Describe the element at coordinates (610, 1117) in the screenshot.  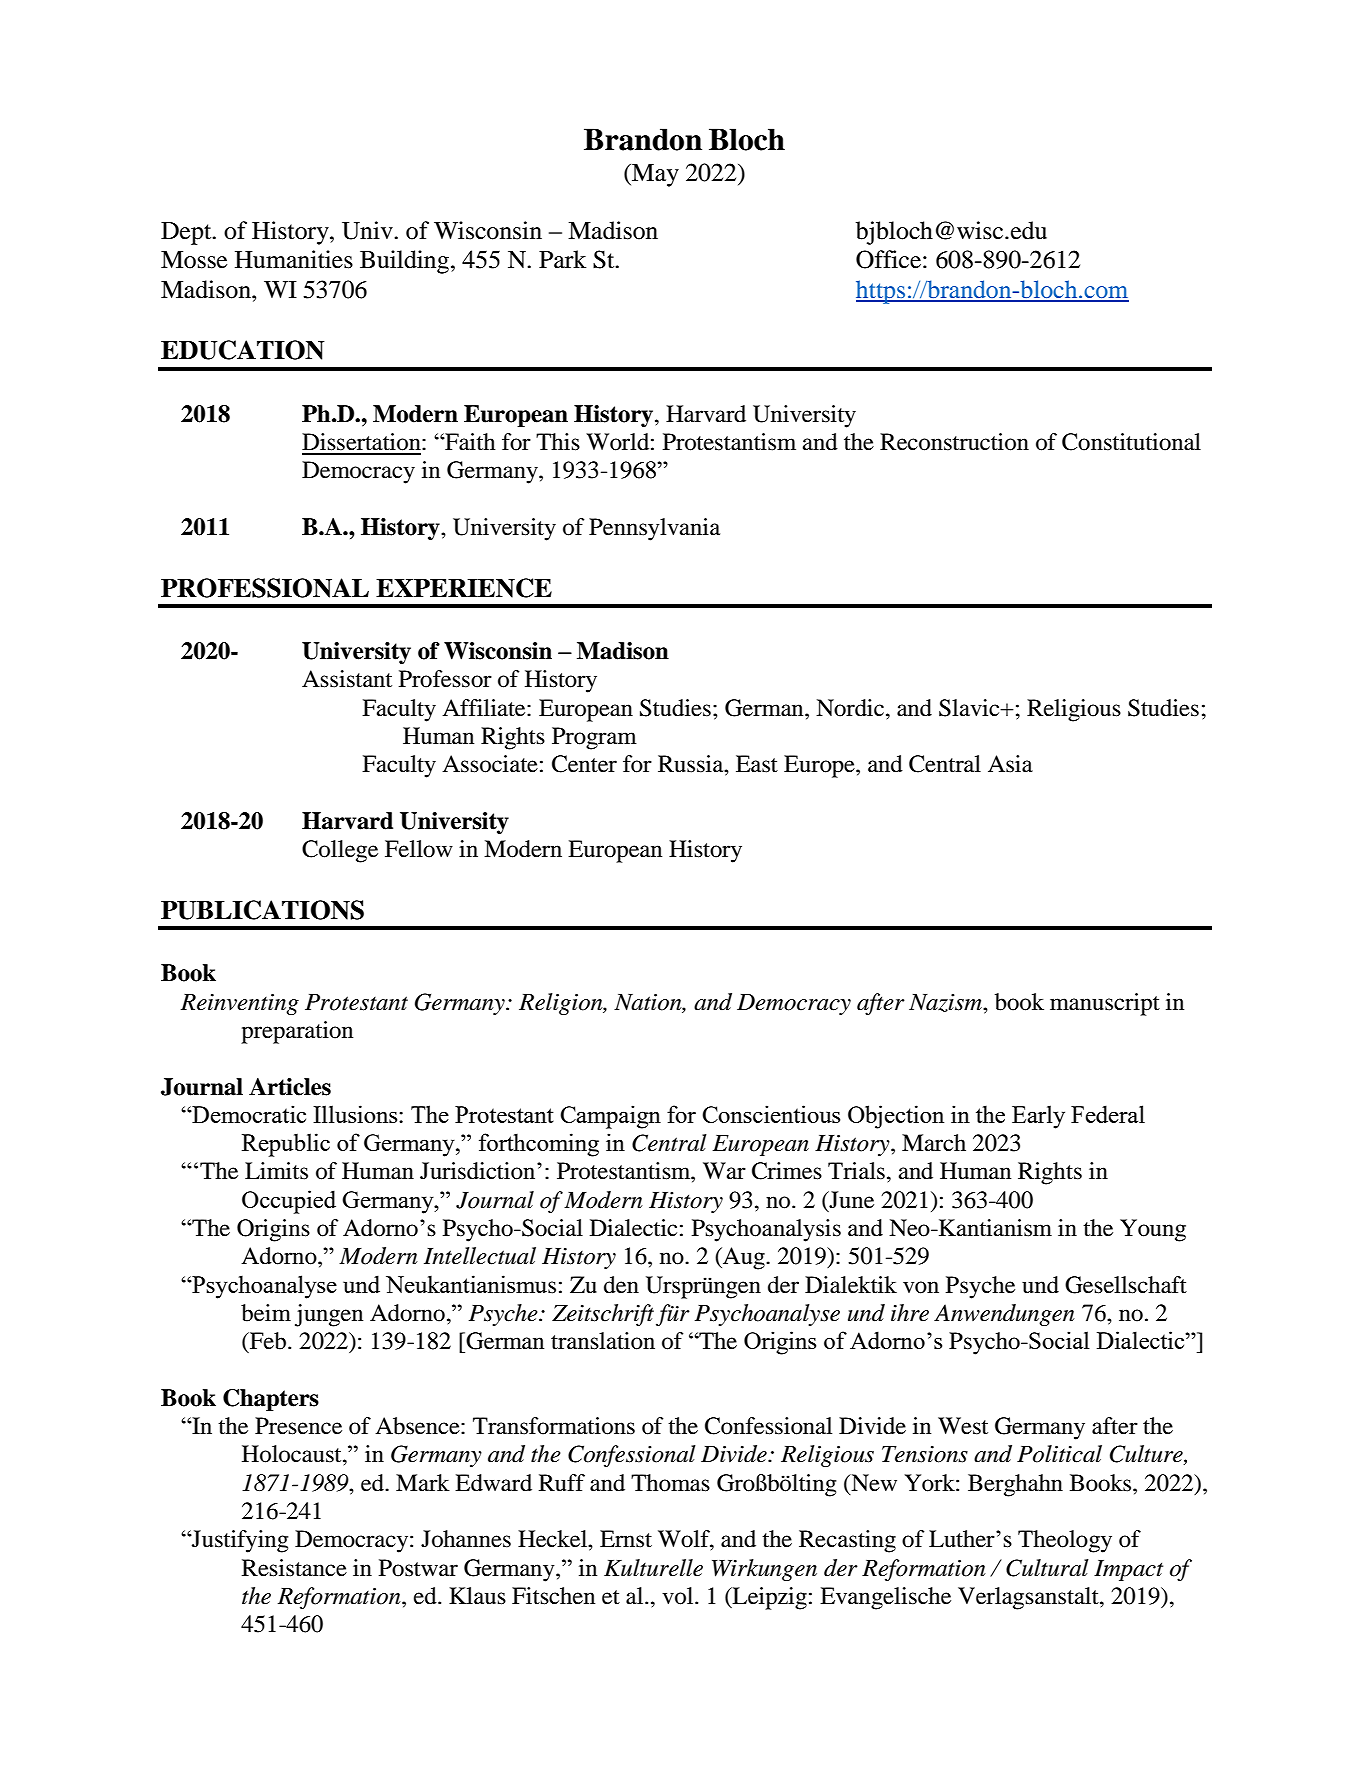
I see `Campaign` at that location.
